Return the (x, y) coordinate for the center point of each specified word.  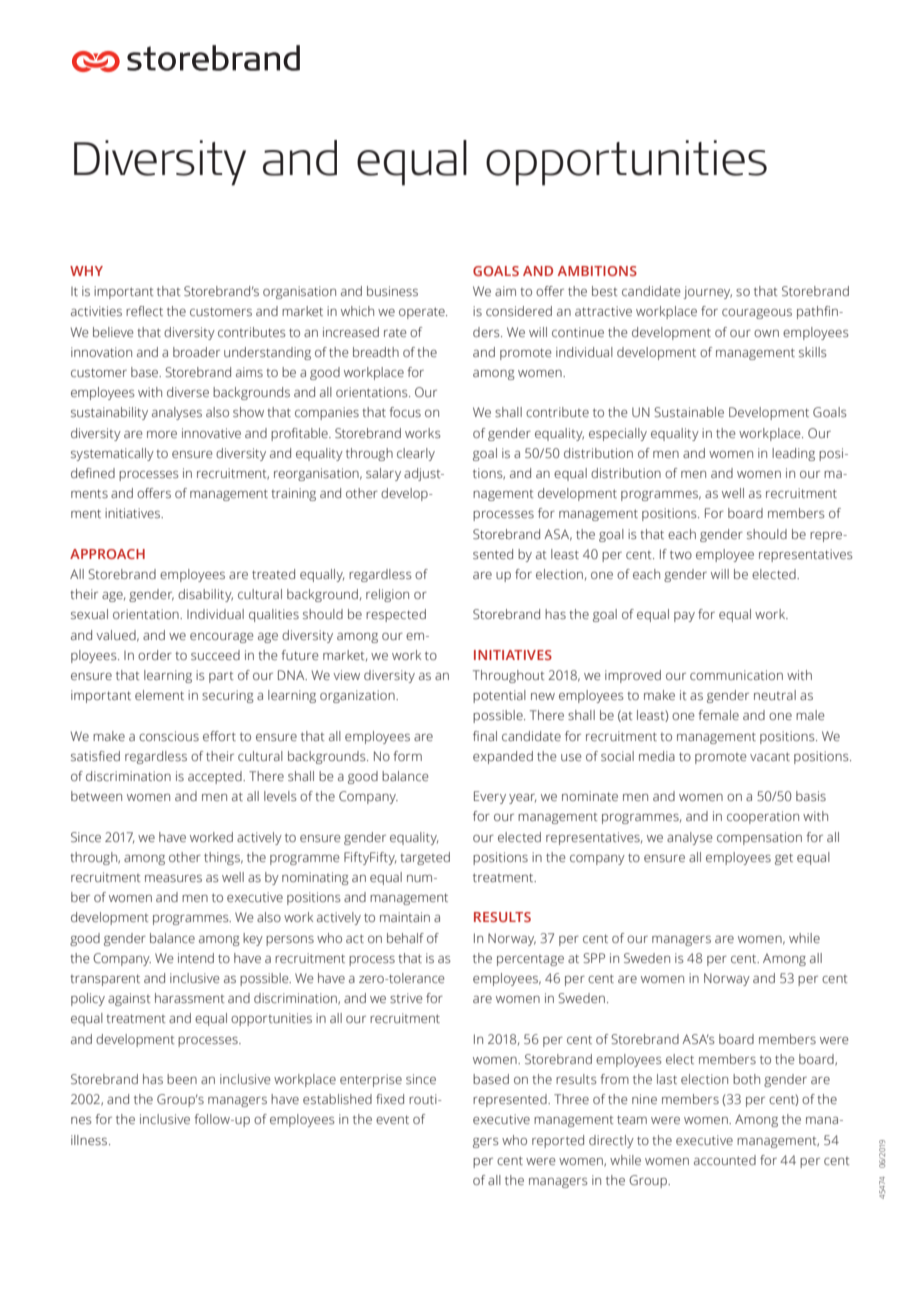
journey (708, 292)
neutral (775, 695)
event (392, 1119)
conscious (169, 736)
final (485, 736)
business (392, 291)
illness (90, 1140)
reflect (144, 311)
